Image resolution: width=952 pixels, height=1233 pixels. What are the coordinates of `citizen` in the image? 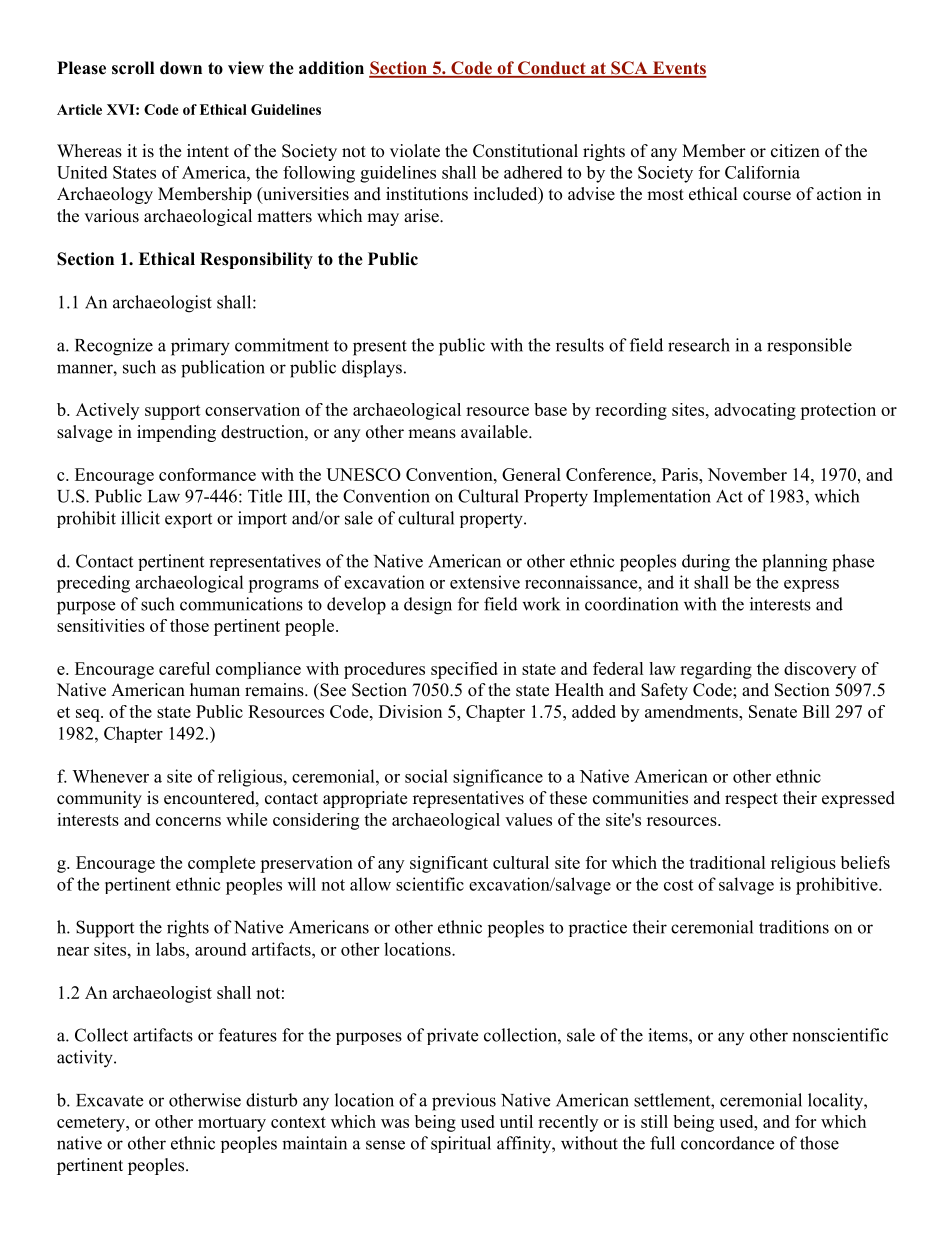 It's located at (795, 151).
